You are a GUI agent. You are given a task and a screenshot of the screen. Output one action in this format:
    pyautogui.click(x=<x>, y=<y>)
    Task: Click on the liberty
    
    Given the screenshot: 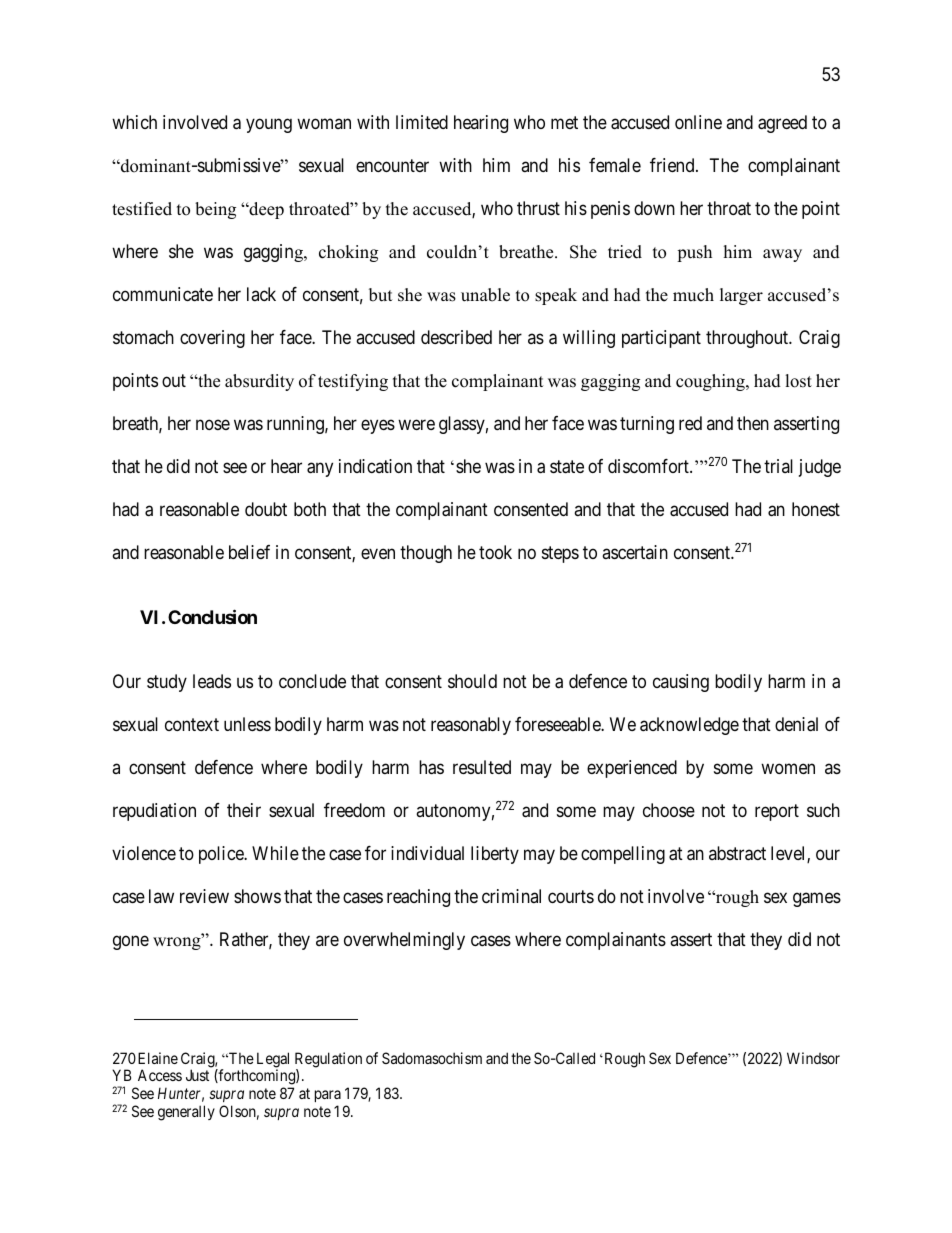 What is the action you would take?
    pyautogui.click(x=495, y=855)
